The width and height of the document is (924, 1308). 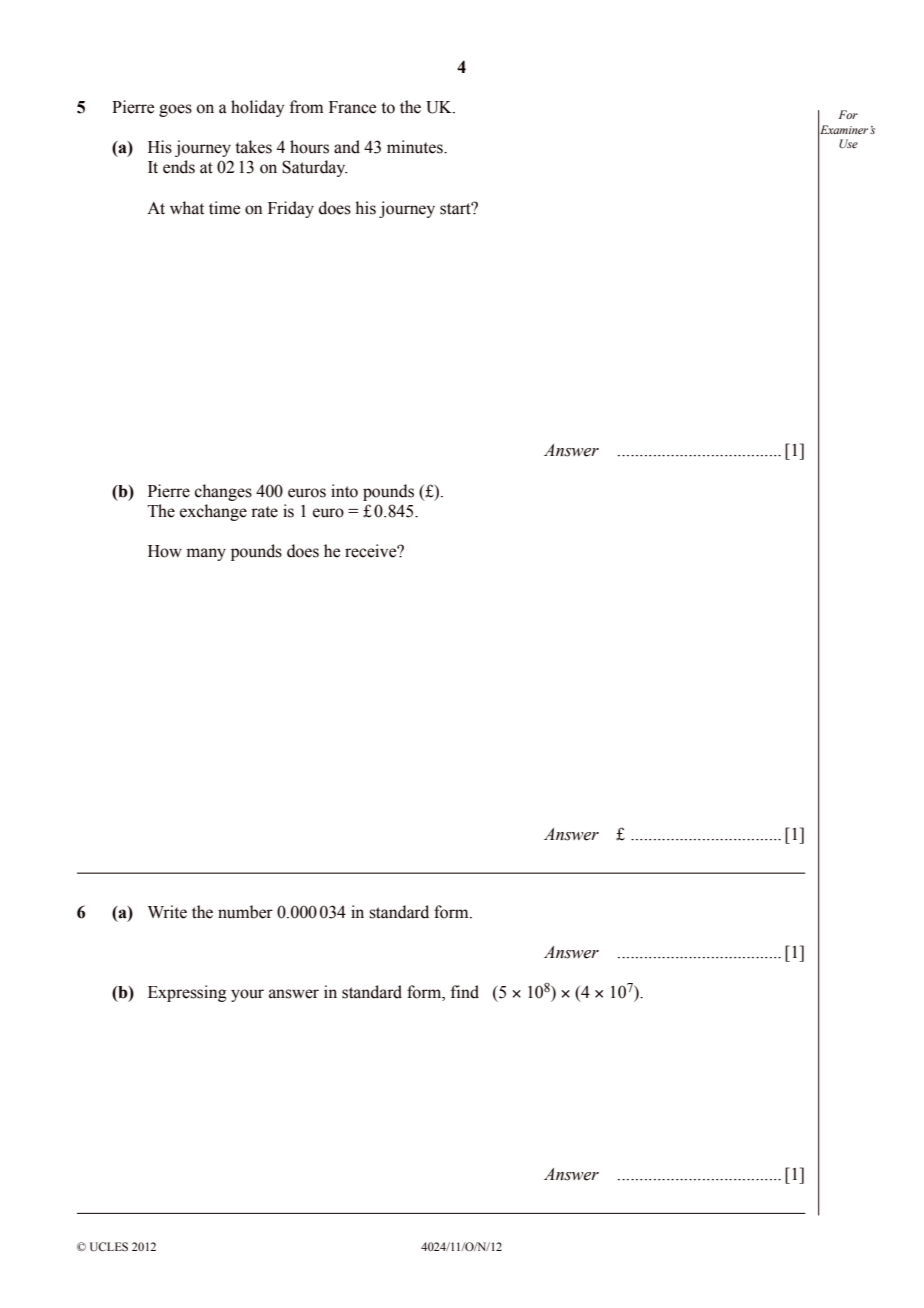 What do you see at coordinates (247, 995) in the document?
I see `your` at bounding box center [247, 995].
